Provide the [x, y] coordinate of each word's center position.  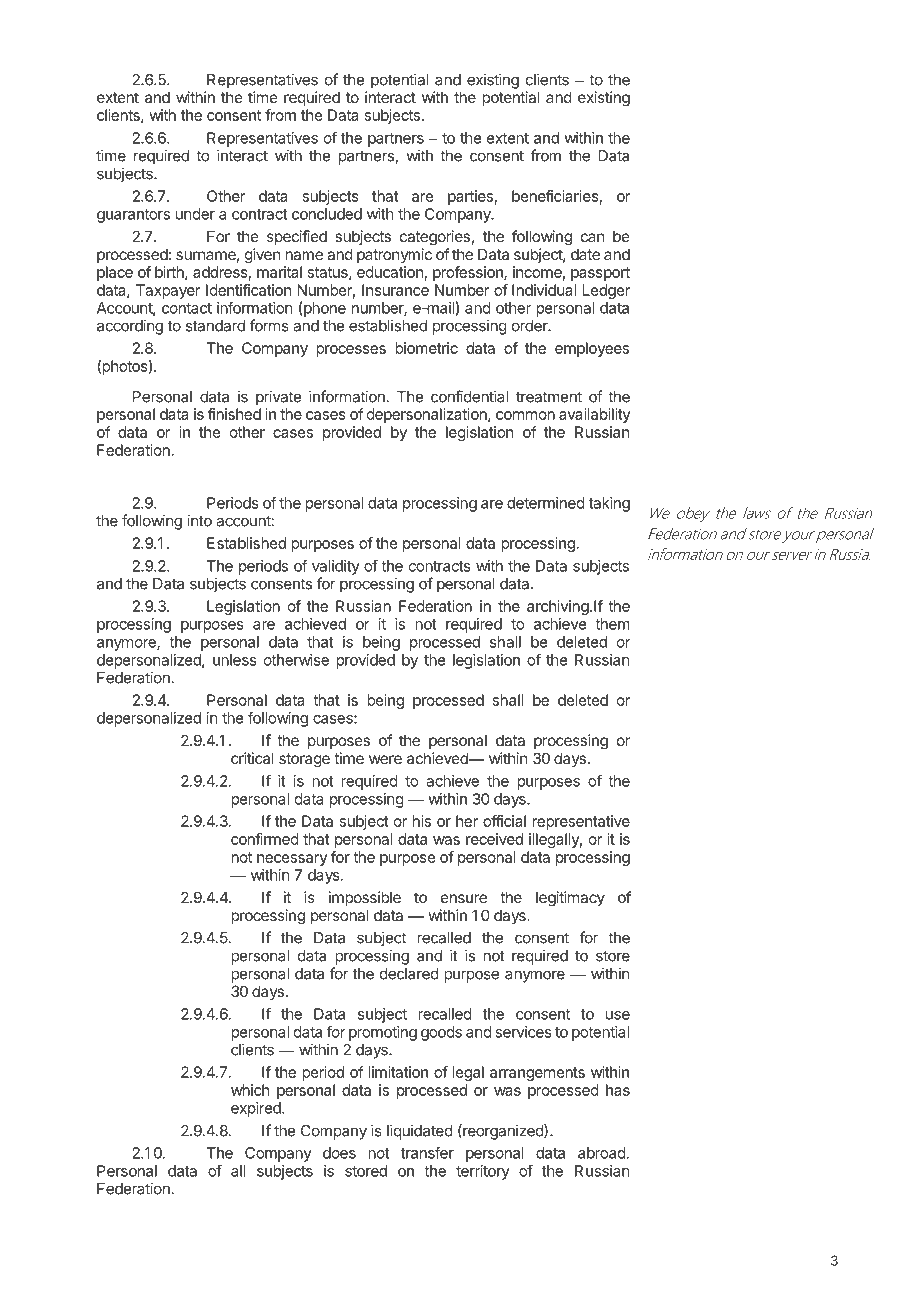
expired [257, 1109]
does [339, 1153]
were [385, 759]
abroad [602, 1153]
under [195, 214]
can [592, 237]
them [612, 624]
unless [235, 660]
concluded [327, 214]
